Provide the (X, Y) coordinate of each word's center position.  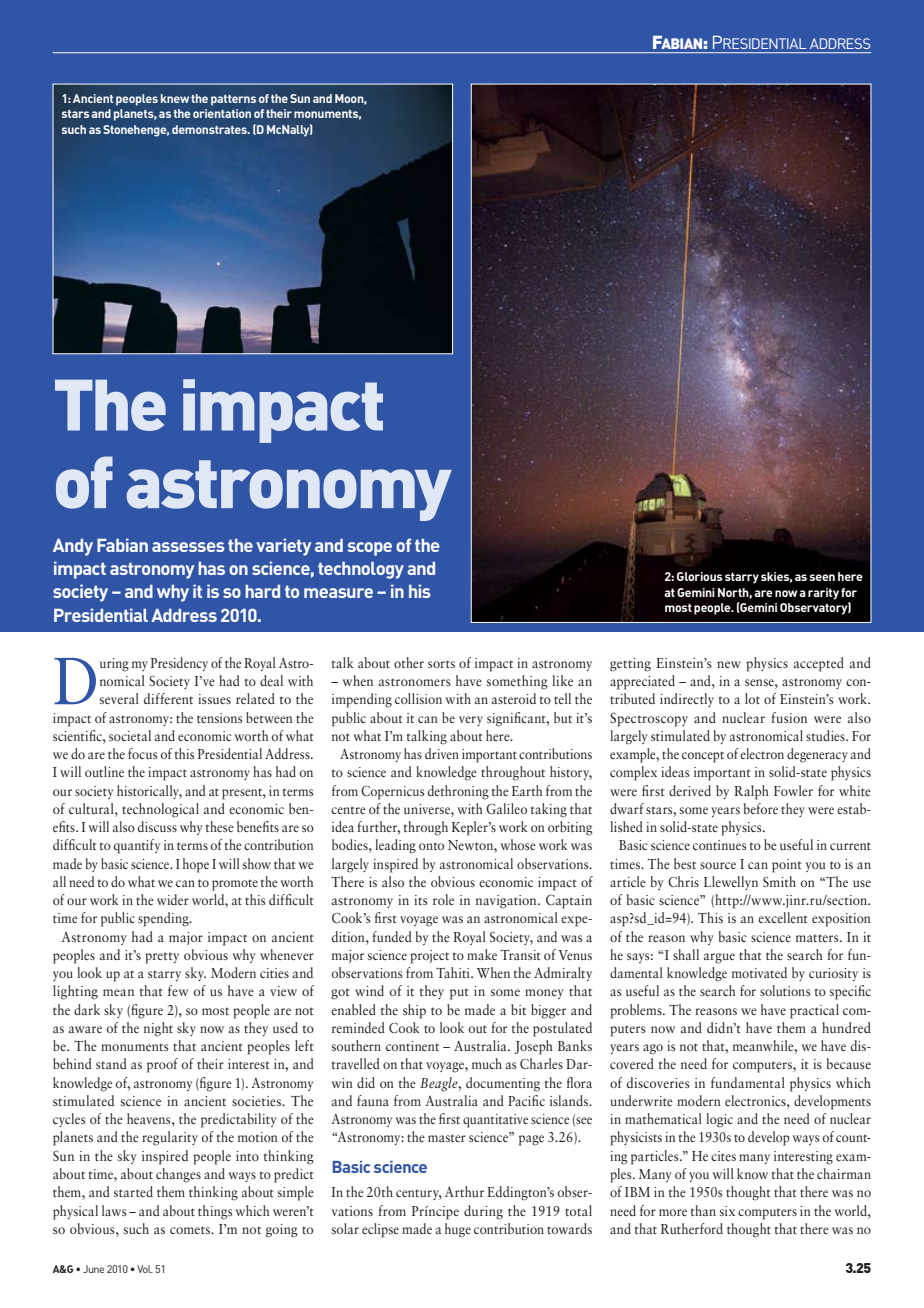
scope (369, 549)
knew (175, 98)
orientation (222, 113)
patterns (233, 100)
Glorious (699, 576)
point (786, 866)
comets (191, 1230)
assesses (188, 547)
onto (431, 846)
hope (196, 865)
